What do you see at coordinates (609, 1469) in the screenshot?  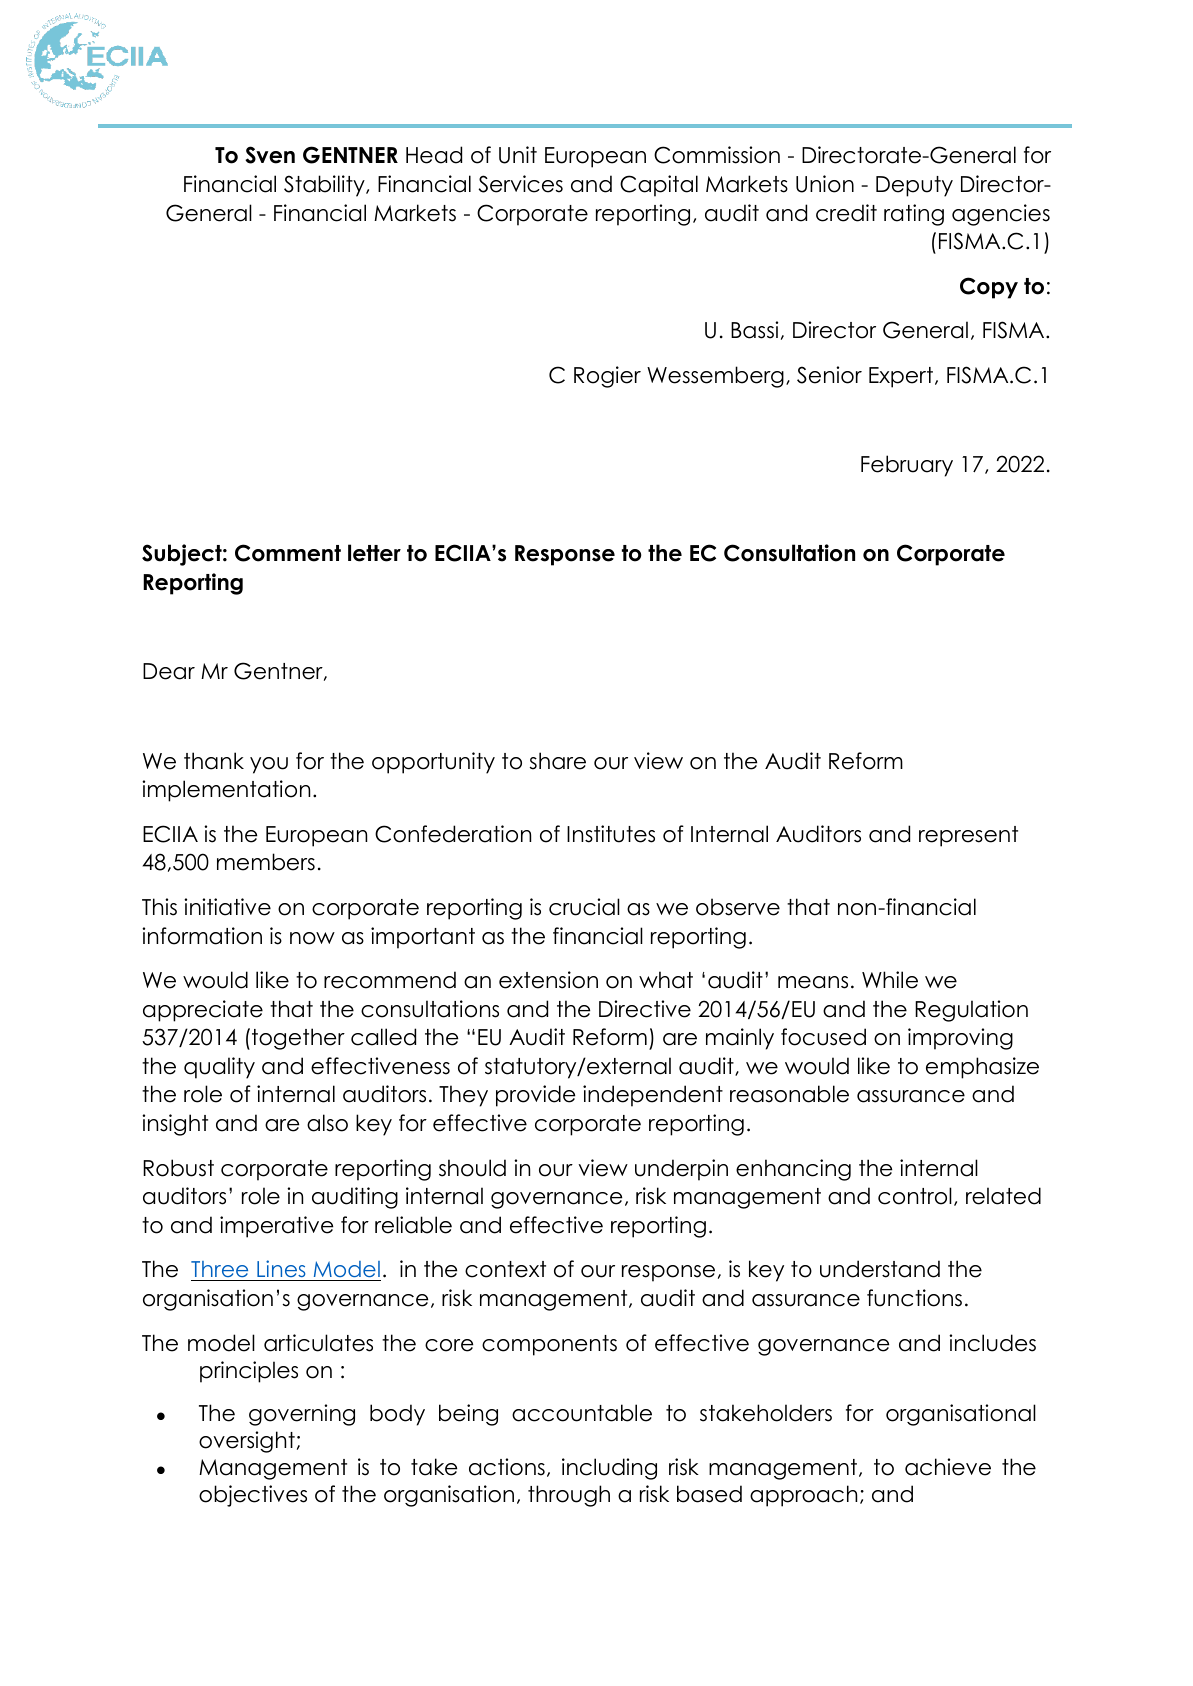 I see `including` at bounding box center [609, 1469].
